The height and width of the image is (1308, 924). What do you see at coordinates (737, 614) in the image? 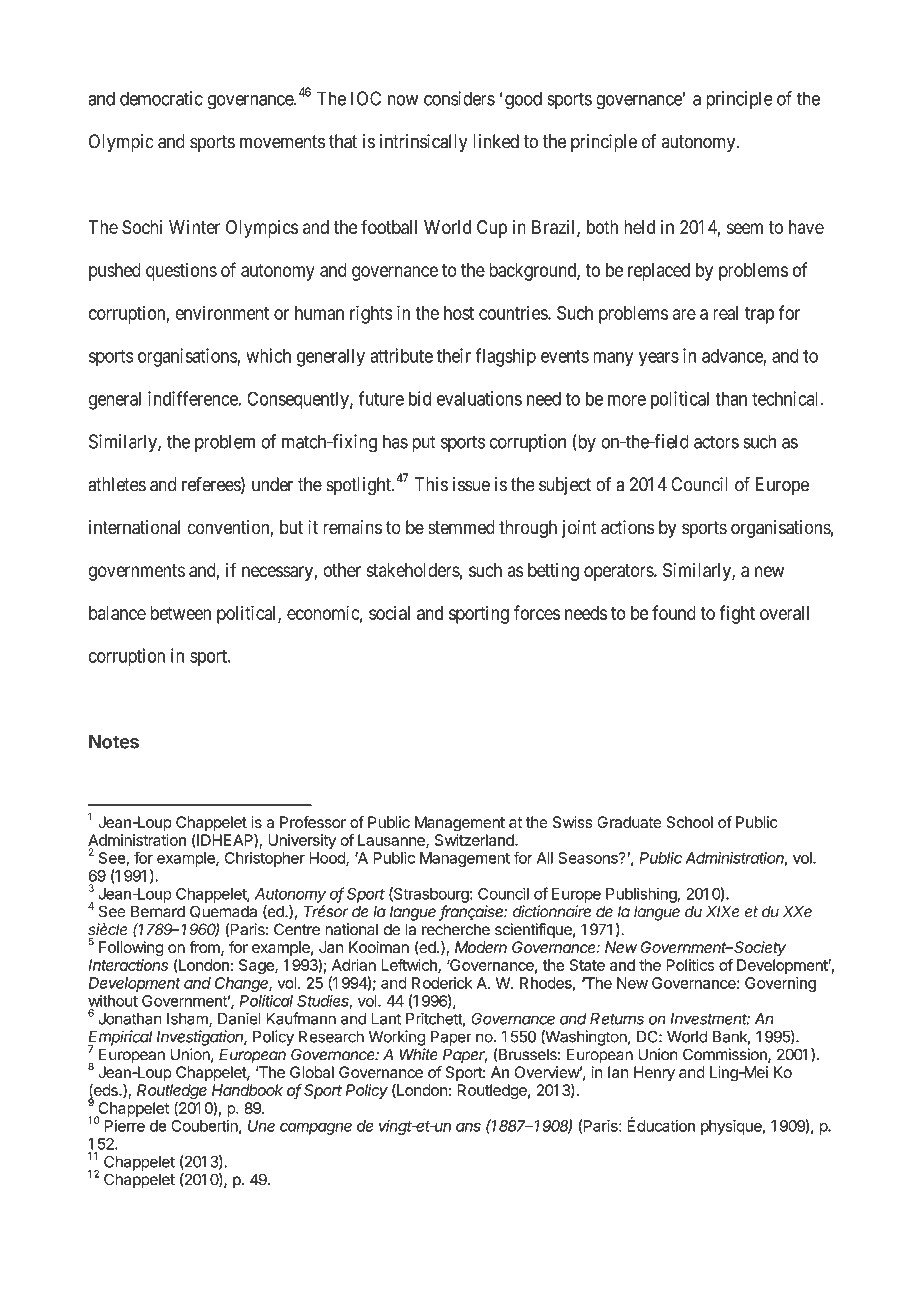
I see `fight` at bounding box center [737, 614].
